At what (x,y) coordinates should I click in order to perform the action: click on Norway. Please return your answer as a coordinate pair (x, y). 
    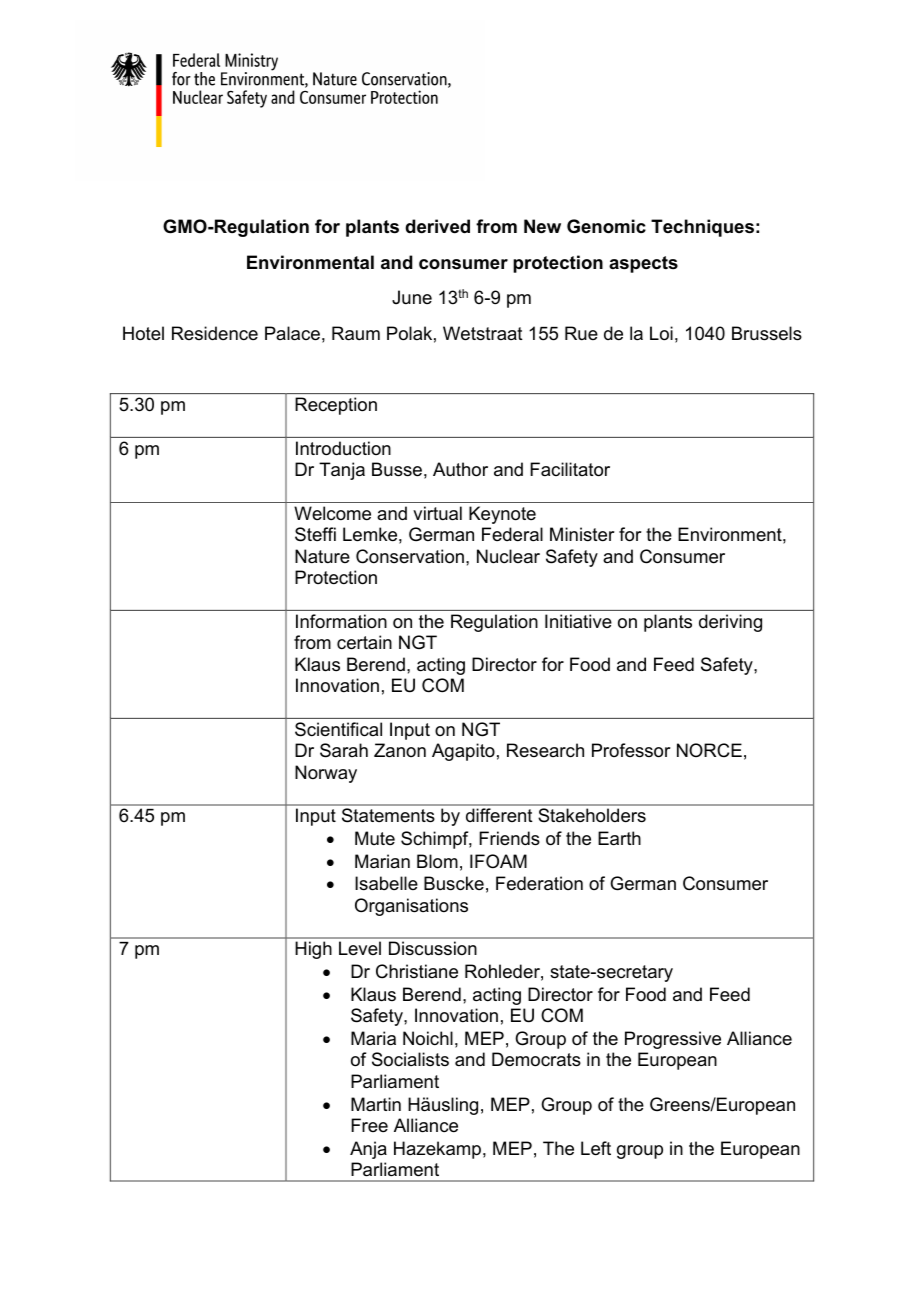
    Looking at the image, I should click on (326, 774).
